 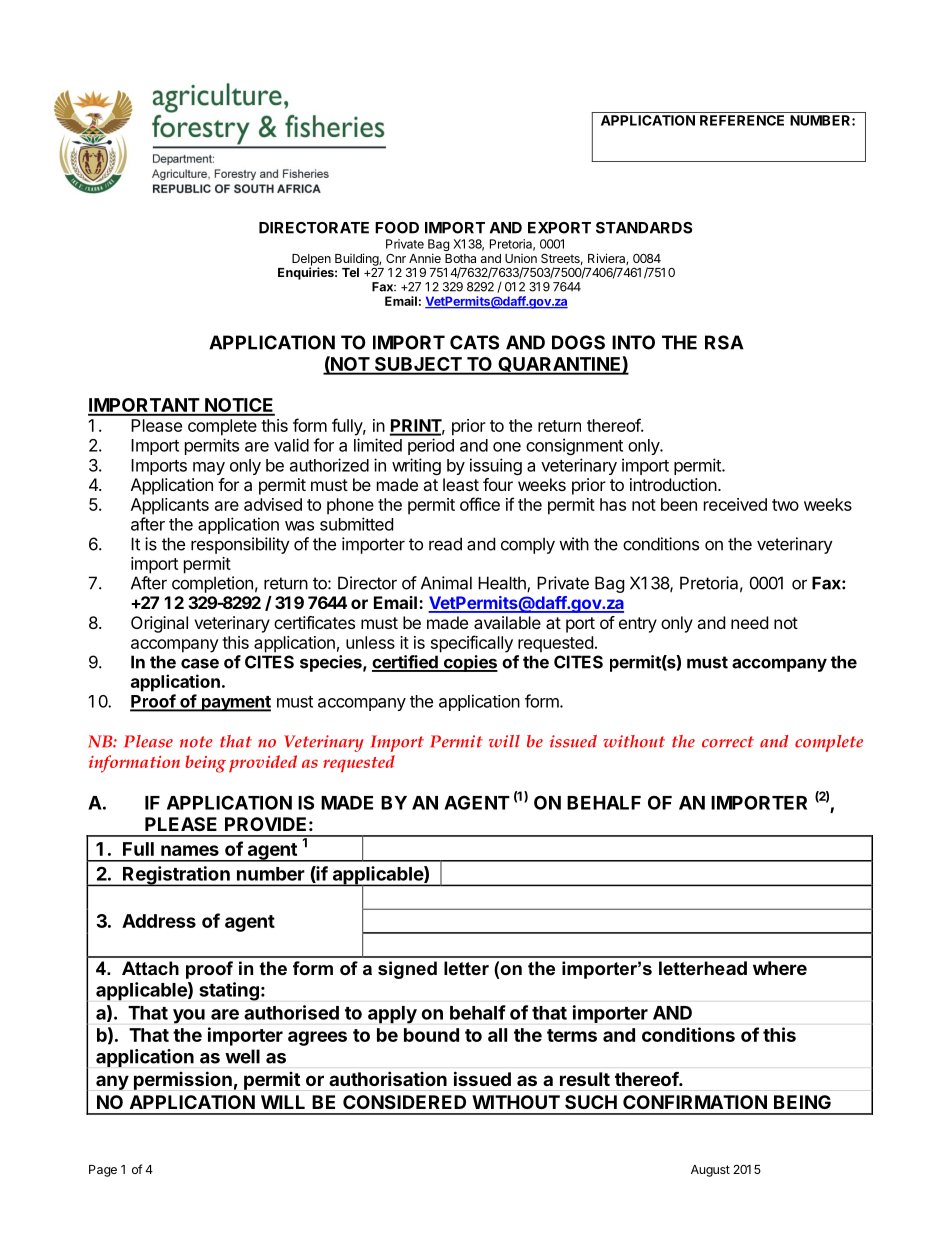 I want to click on least, so click(x=461, y=484).
